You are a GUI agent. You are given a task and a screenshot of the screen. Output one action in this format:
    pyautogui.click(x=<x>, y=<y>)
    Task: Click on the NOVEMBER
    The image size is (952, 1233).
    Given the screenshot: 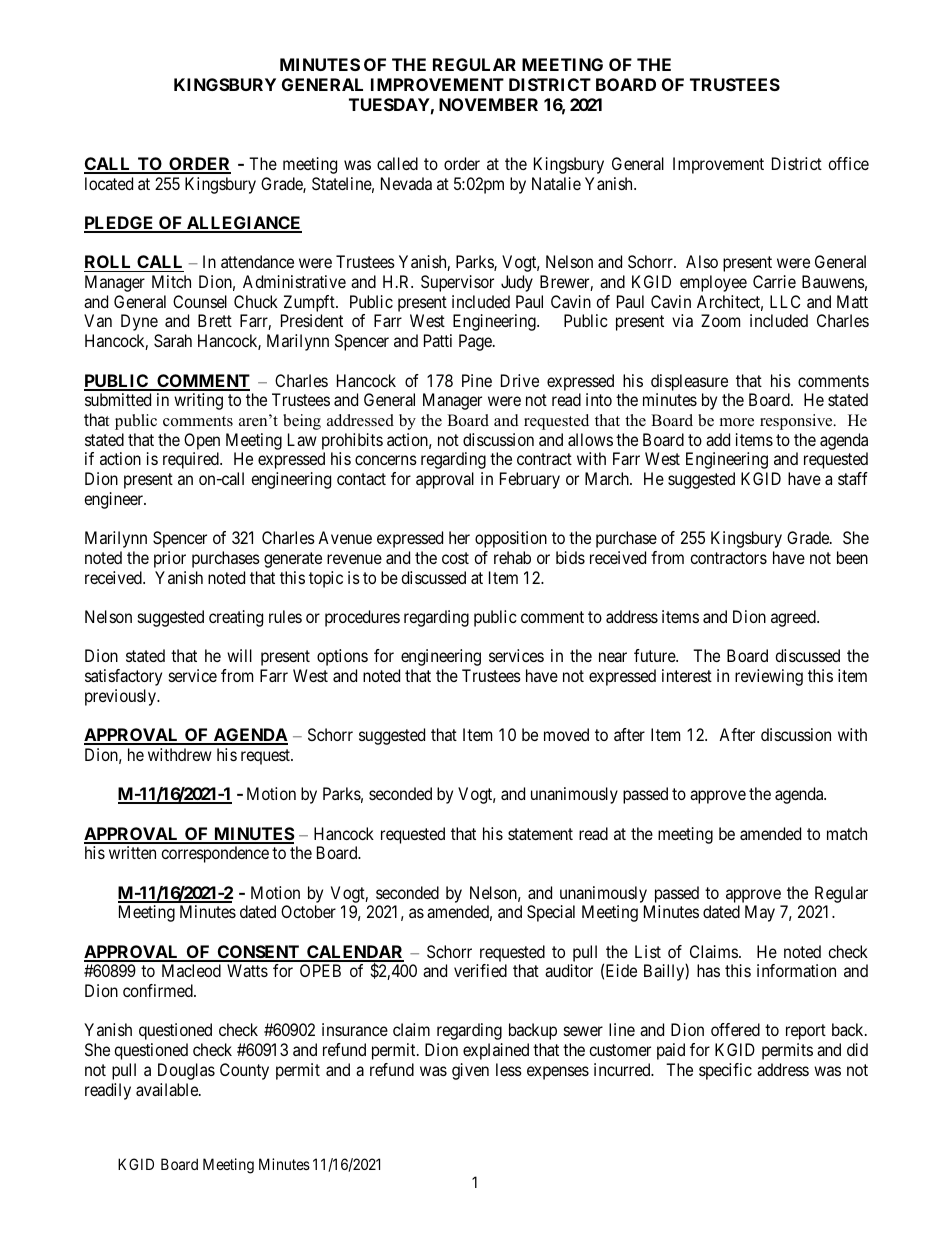 What is the action you would take?
    pyautogui.click(x=488, y=104)
